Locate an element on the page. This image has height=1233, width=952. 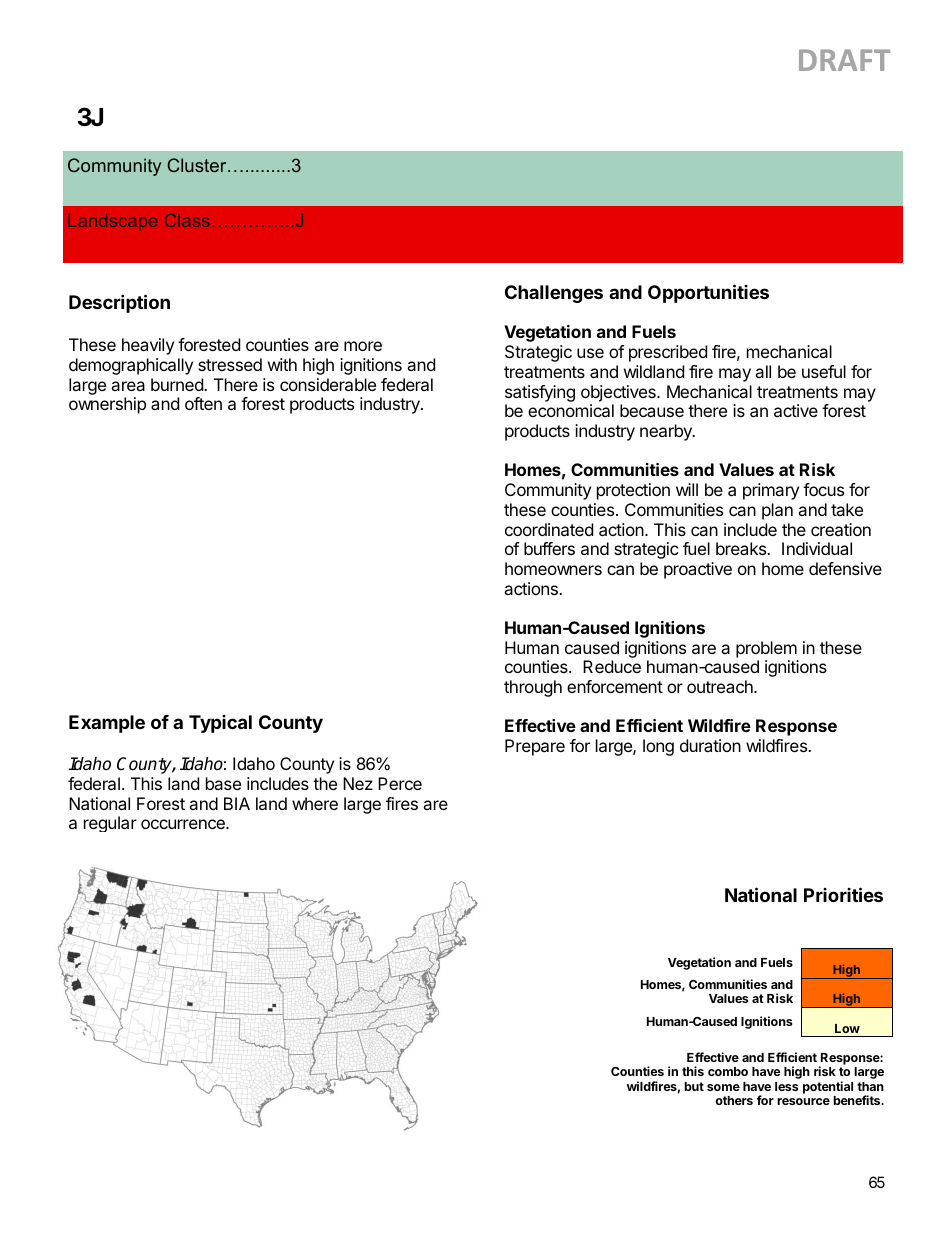
DRAFT is located at coordinates (844, 60).
